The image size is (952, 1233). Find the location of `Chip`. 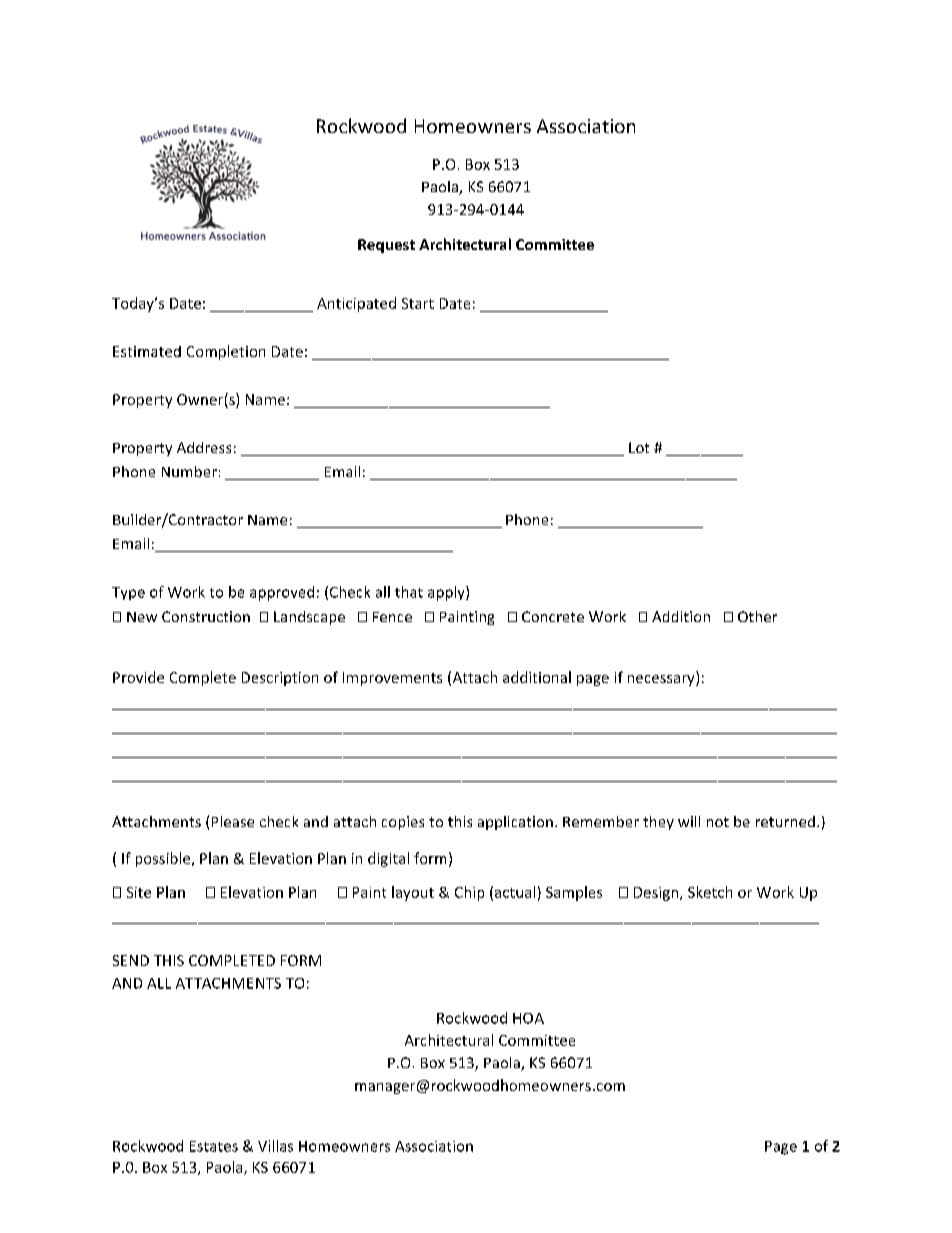

Chip is located at coordinates (469, 893).
